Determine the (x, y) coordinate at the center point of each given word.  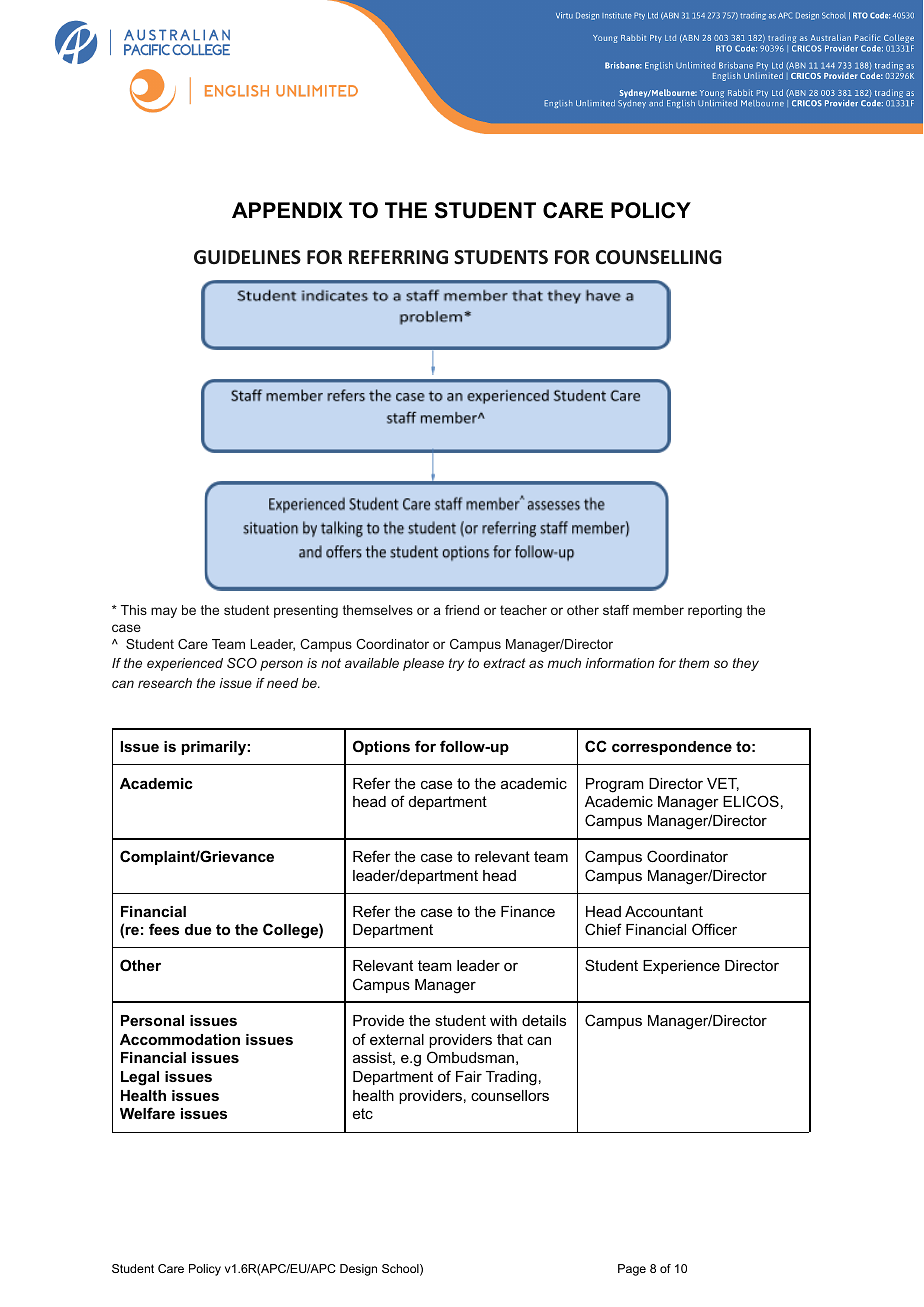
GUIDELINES (247, 257)
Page (632, 1270)
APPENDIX (287, 210)
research (165, 683)
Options (381, 747)
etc (363, 1113)
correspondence (672, 748)
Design (358, 1270)
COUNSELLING (659, 257)
